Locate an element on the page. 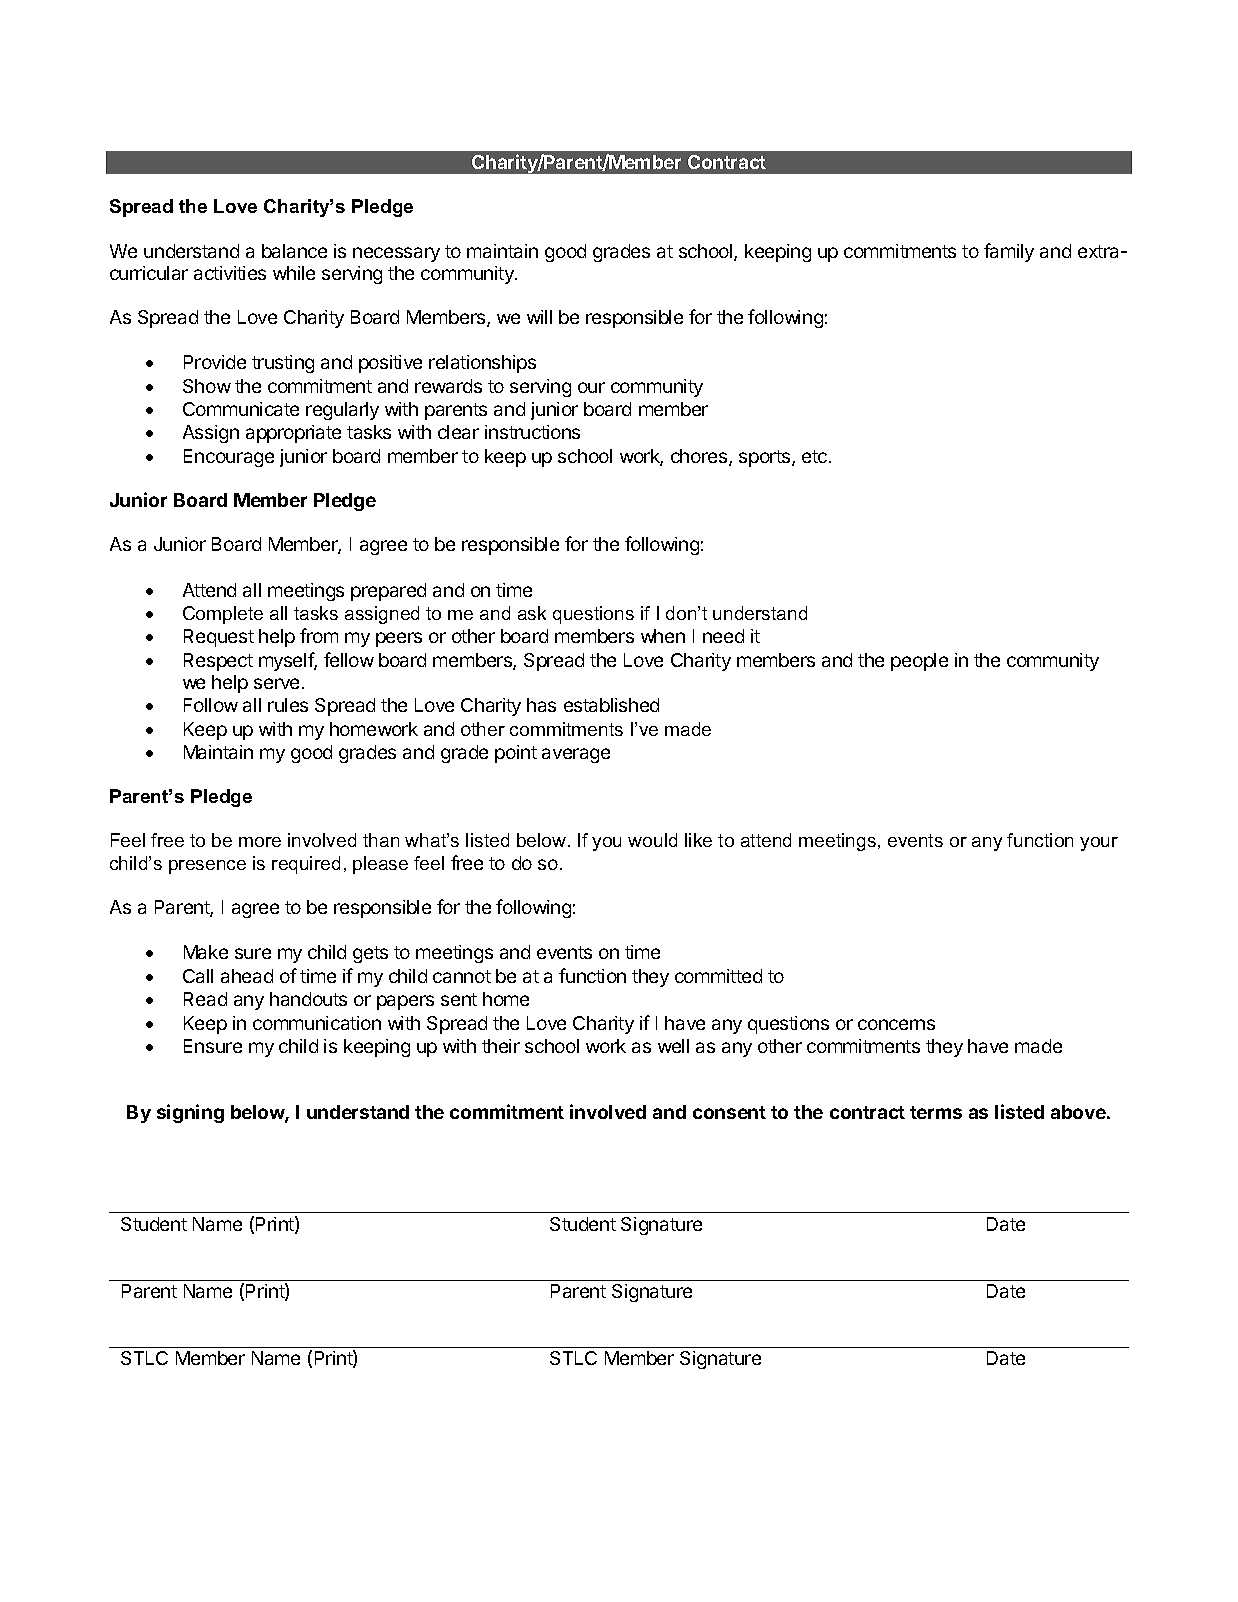 This document has height=1602, width=1238. etc is located at coordinates (816, 456).
